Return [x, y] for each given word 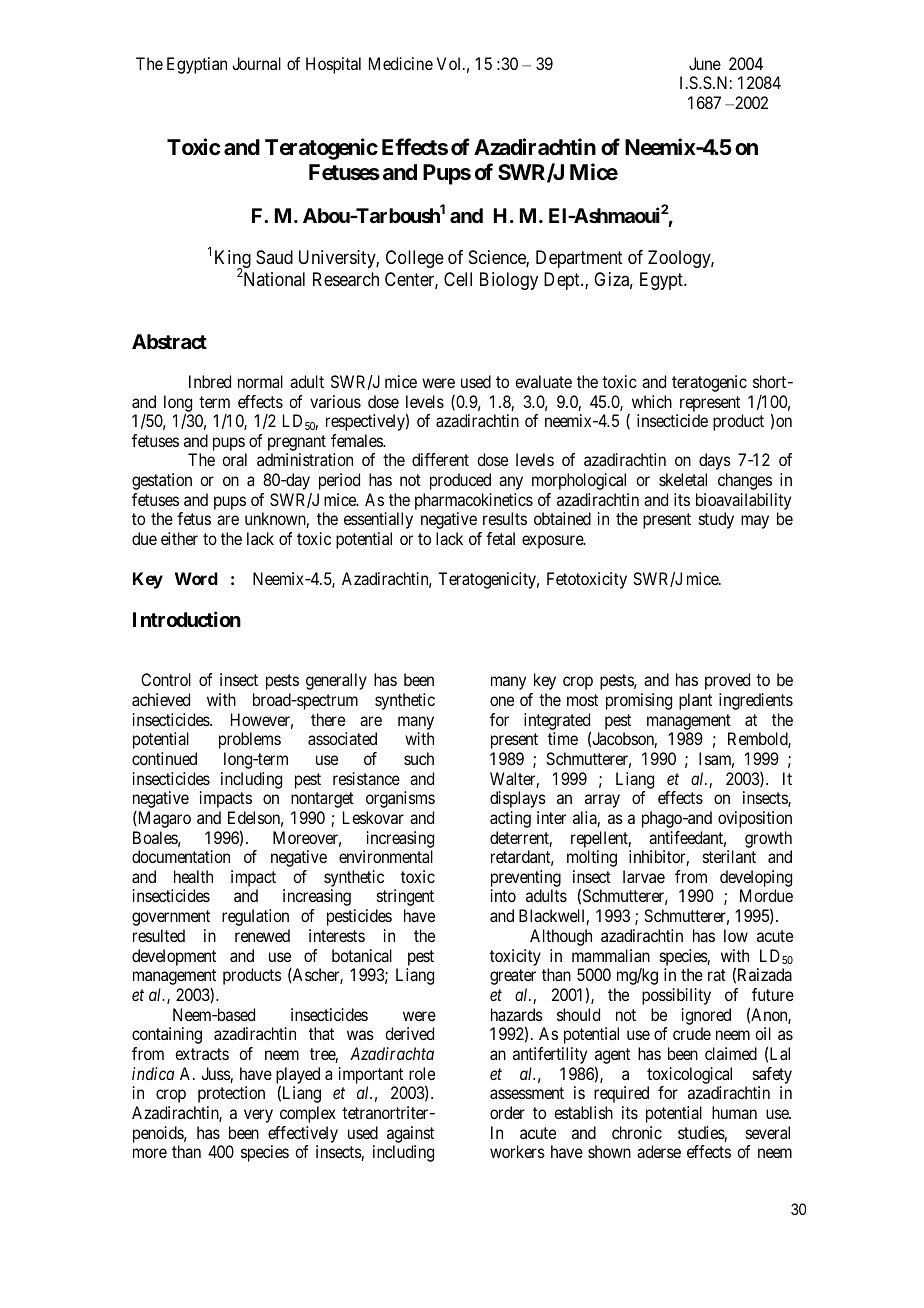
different [440, 459]
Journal [256, 63]
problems [250, 740]
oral [234, 459]
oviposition [755, 819]
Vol [450, 63]
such [419, 758]
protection [231, 1094]
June [705, 63]
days [715, 461]
